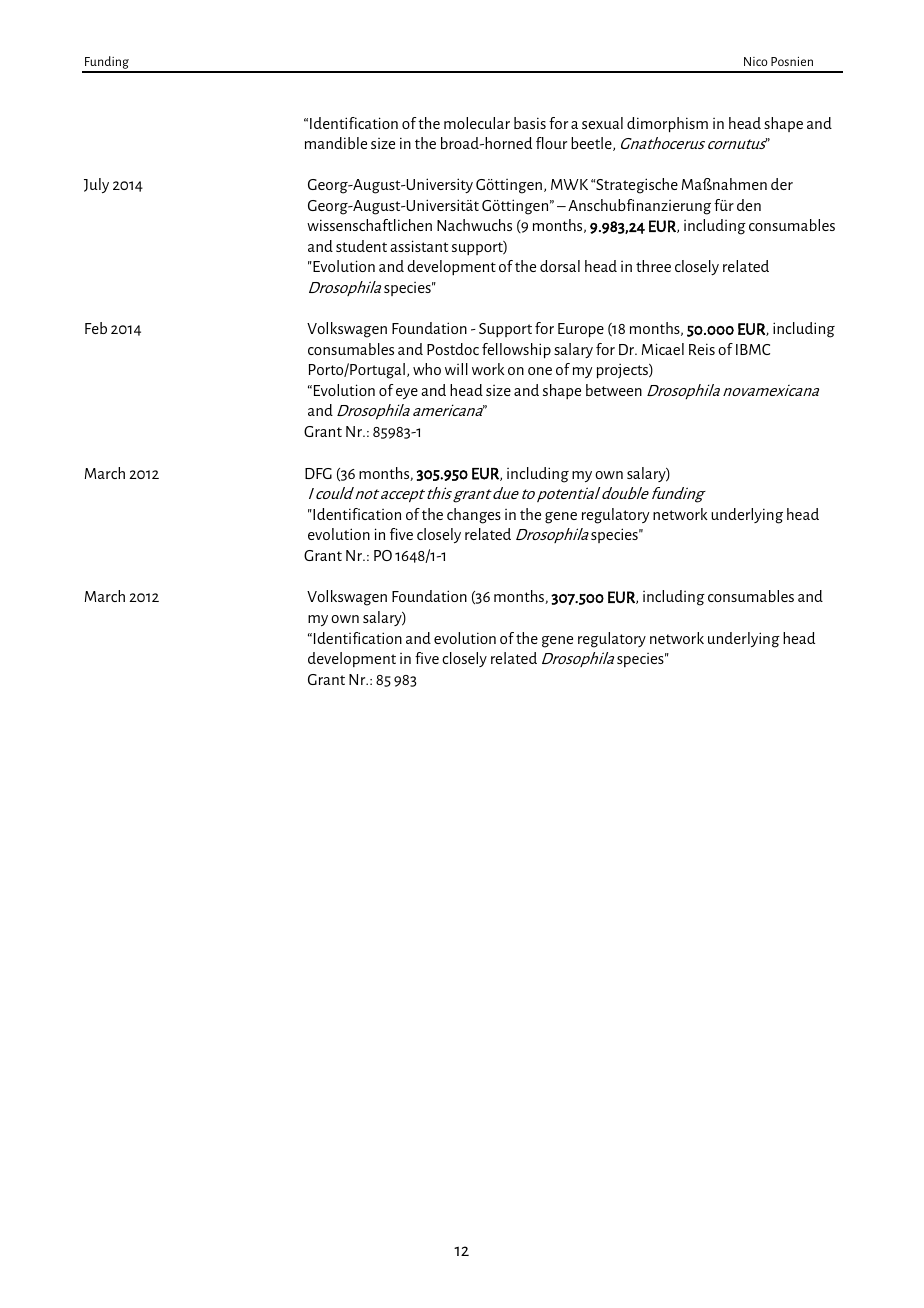 The image size is (924, 1308). Describe the element at coordinates (756, 61) in the document. I see `Nico` at that location.
